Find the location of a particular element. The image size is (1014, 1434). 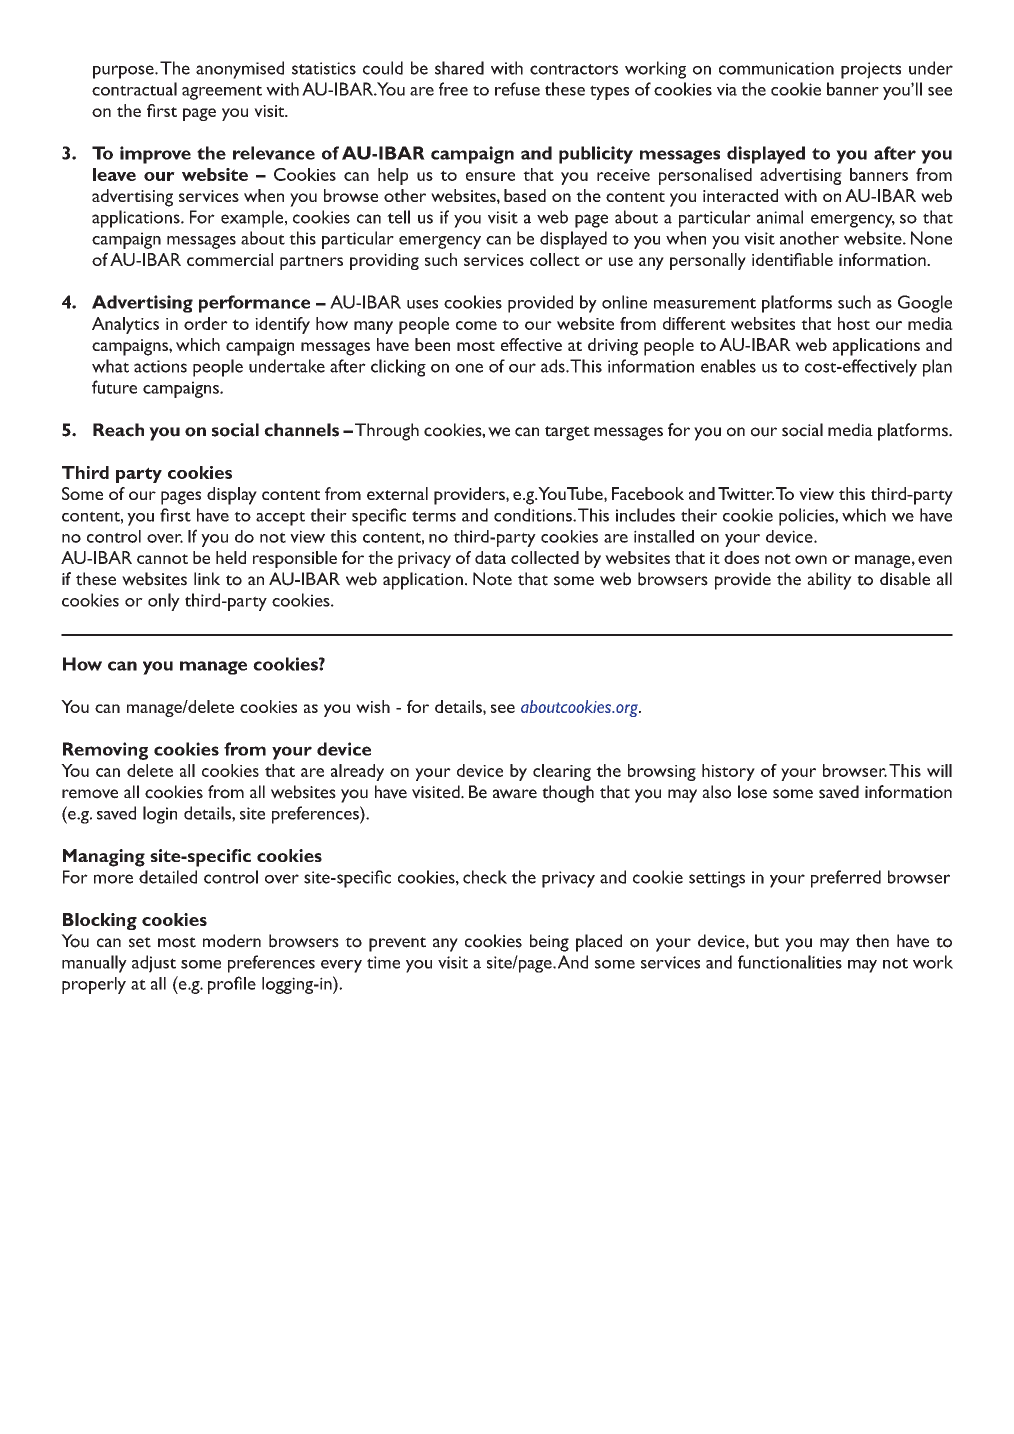

lose is located at coordinates (752, 792).
